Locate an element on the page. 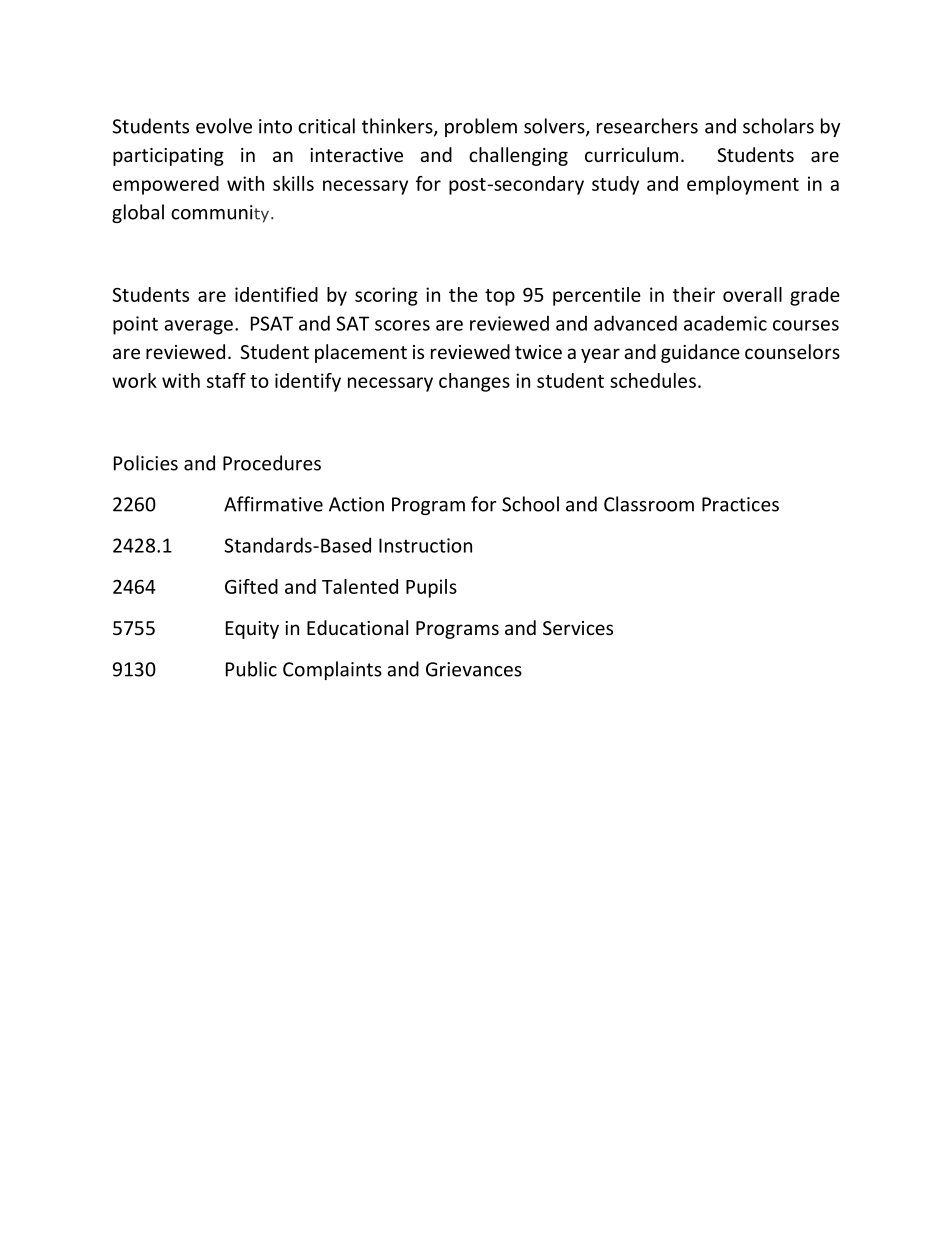  Services is located at coordinates (578, 628).
